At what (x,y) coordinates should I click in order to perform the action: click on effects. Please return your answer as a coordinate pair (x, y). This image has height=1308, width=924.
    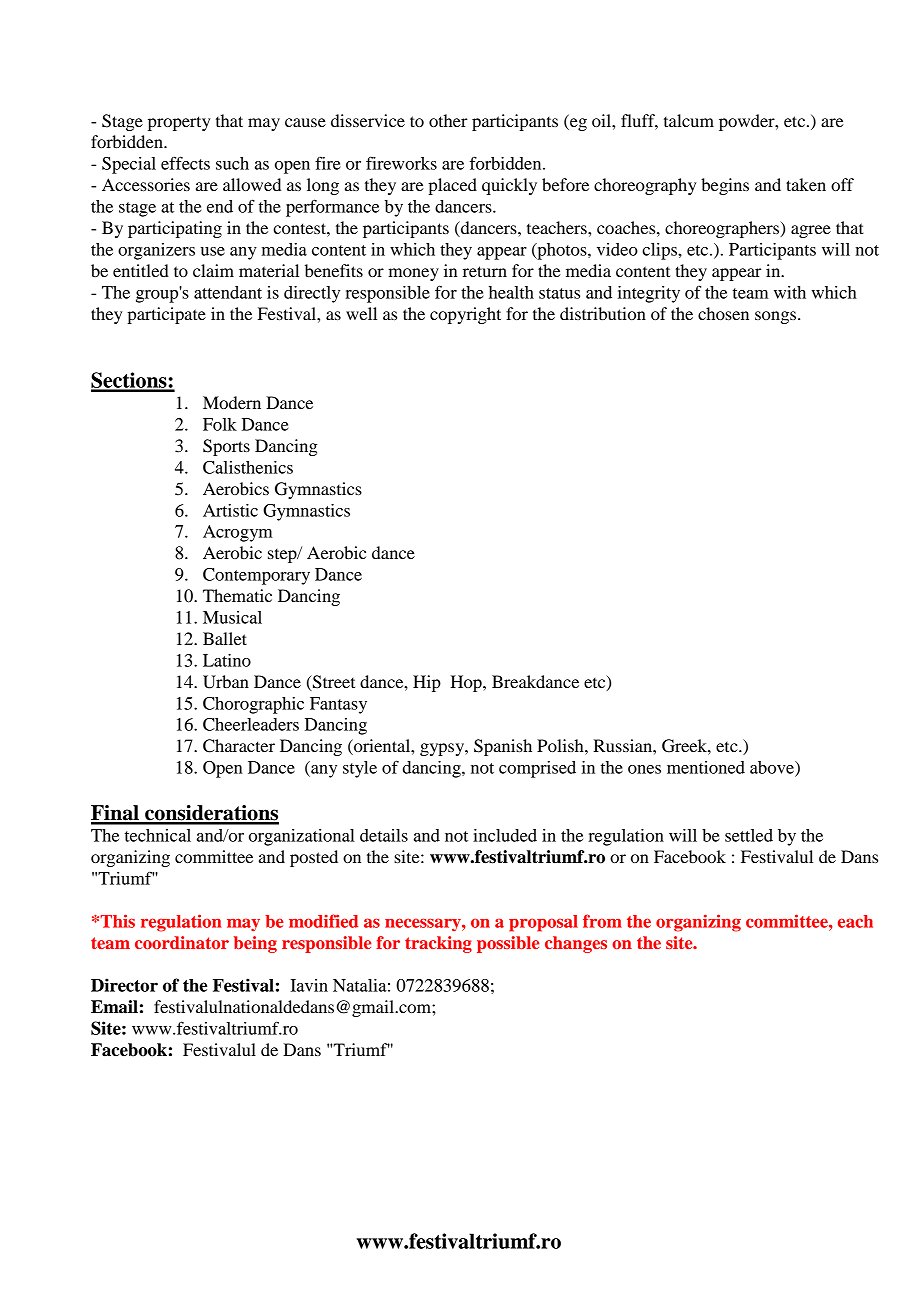
    Looking at the image, I should click on (185, 163).
